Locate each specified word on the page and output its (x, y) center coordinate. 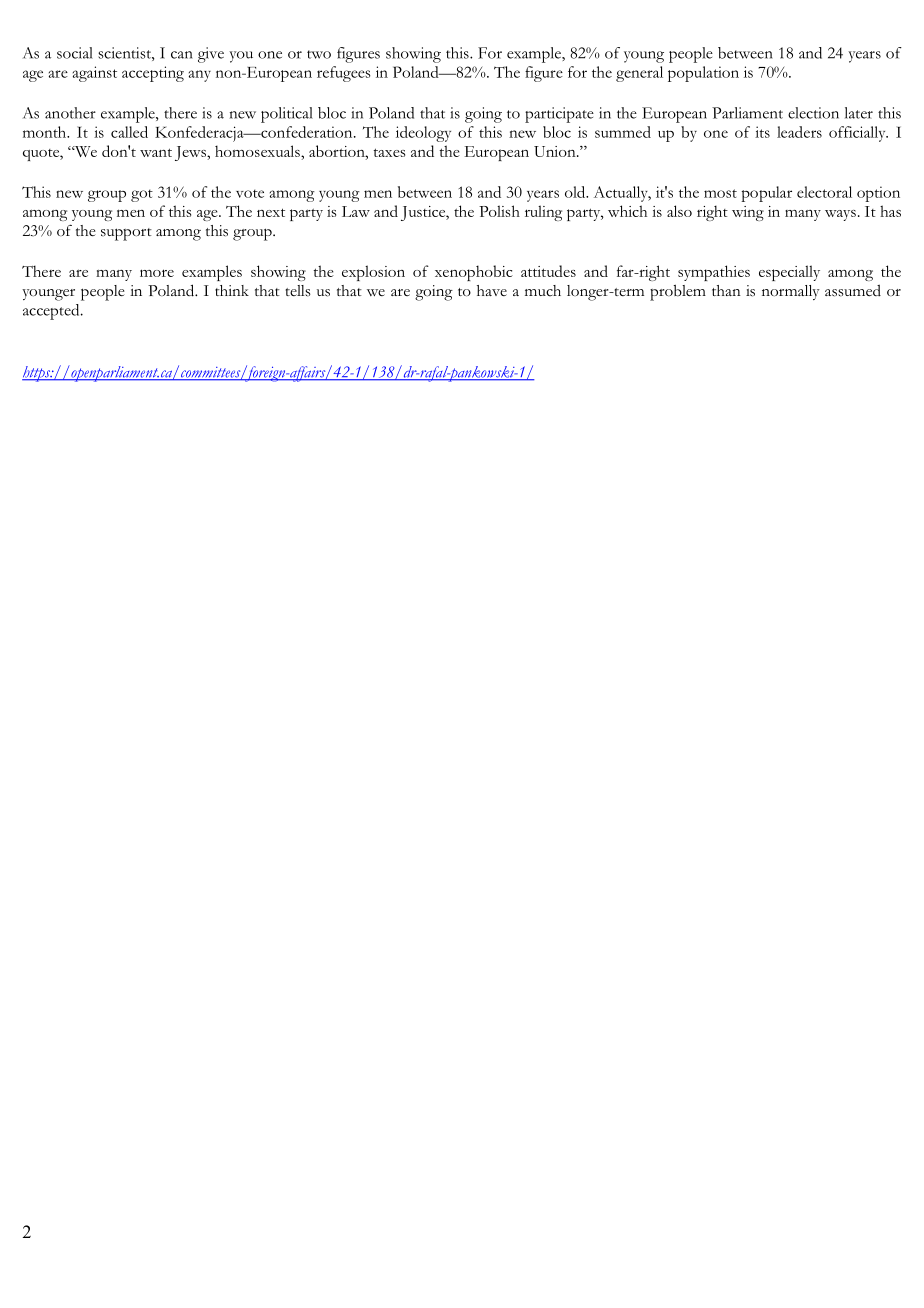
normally (791, 292)
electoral (824, 192)
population (703, 74)
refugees (343, 74)
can (182, 55)
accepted (52, 312)
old (576, 192)
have (492, 290)
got (142, 195)
